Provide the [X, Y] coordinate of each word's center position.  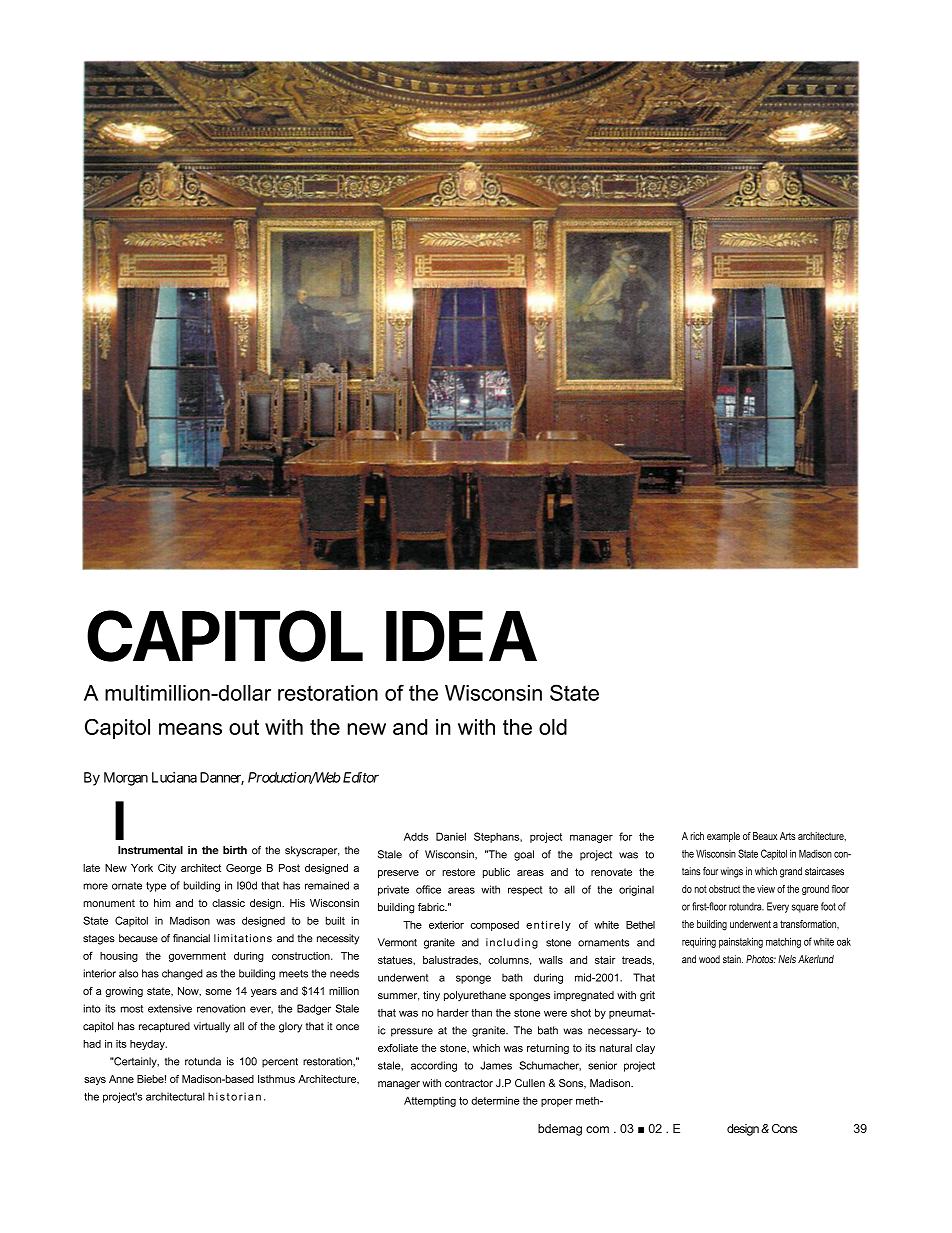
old [553, 727]
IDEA [461, 636]
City [167, 869]
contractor [469, 1083]
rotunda [203, 1061]
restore [458, 872]
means [190, 729]
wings [732, 872]
